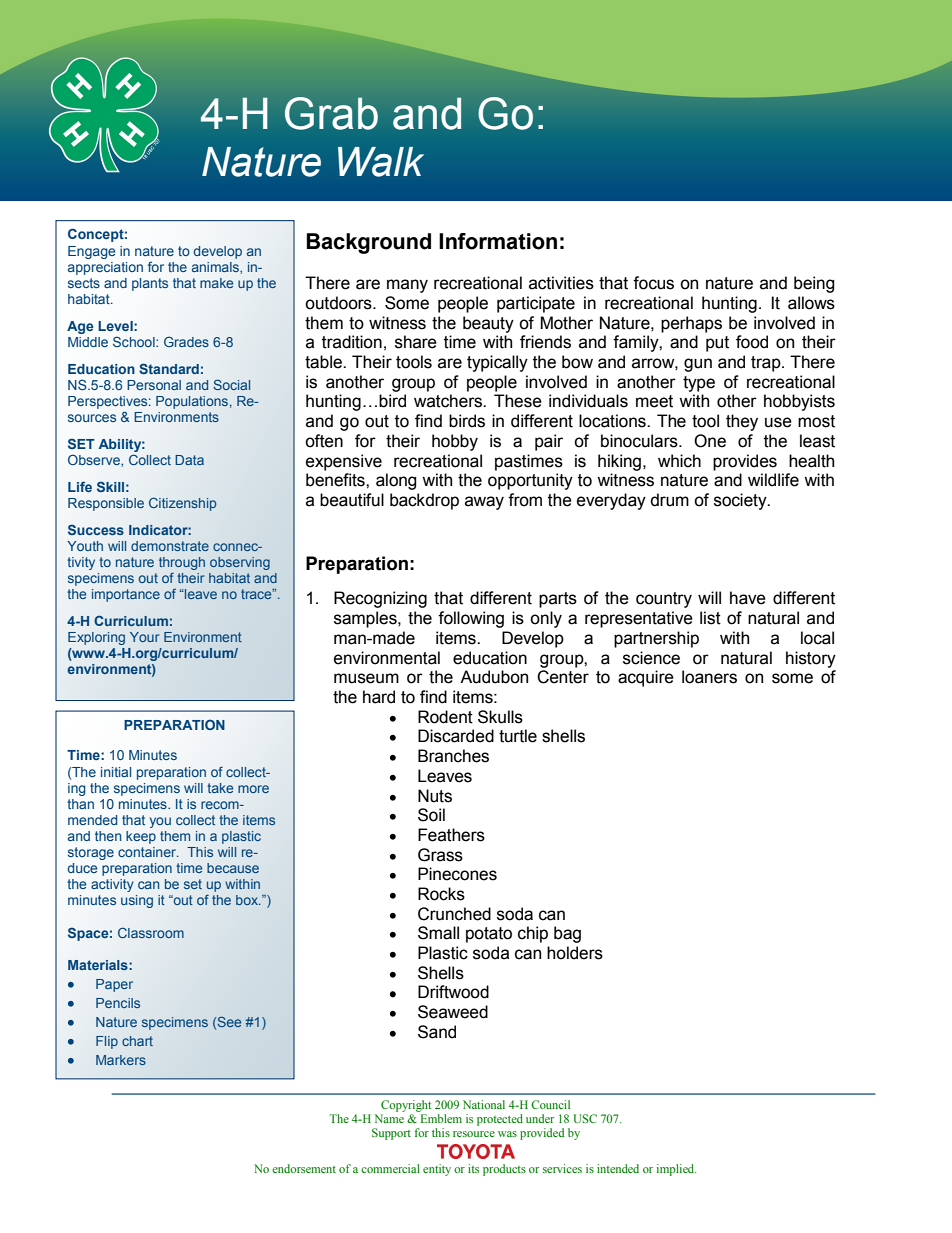 The height and width of the screenshot is (1233, 952). I want to click on using, so click(137, 901).
